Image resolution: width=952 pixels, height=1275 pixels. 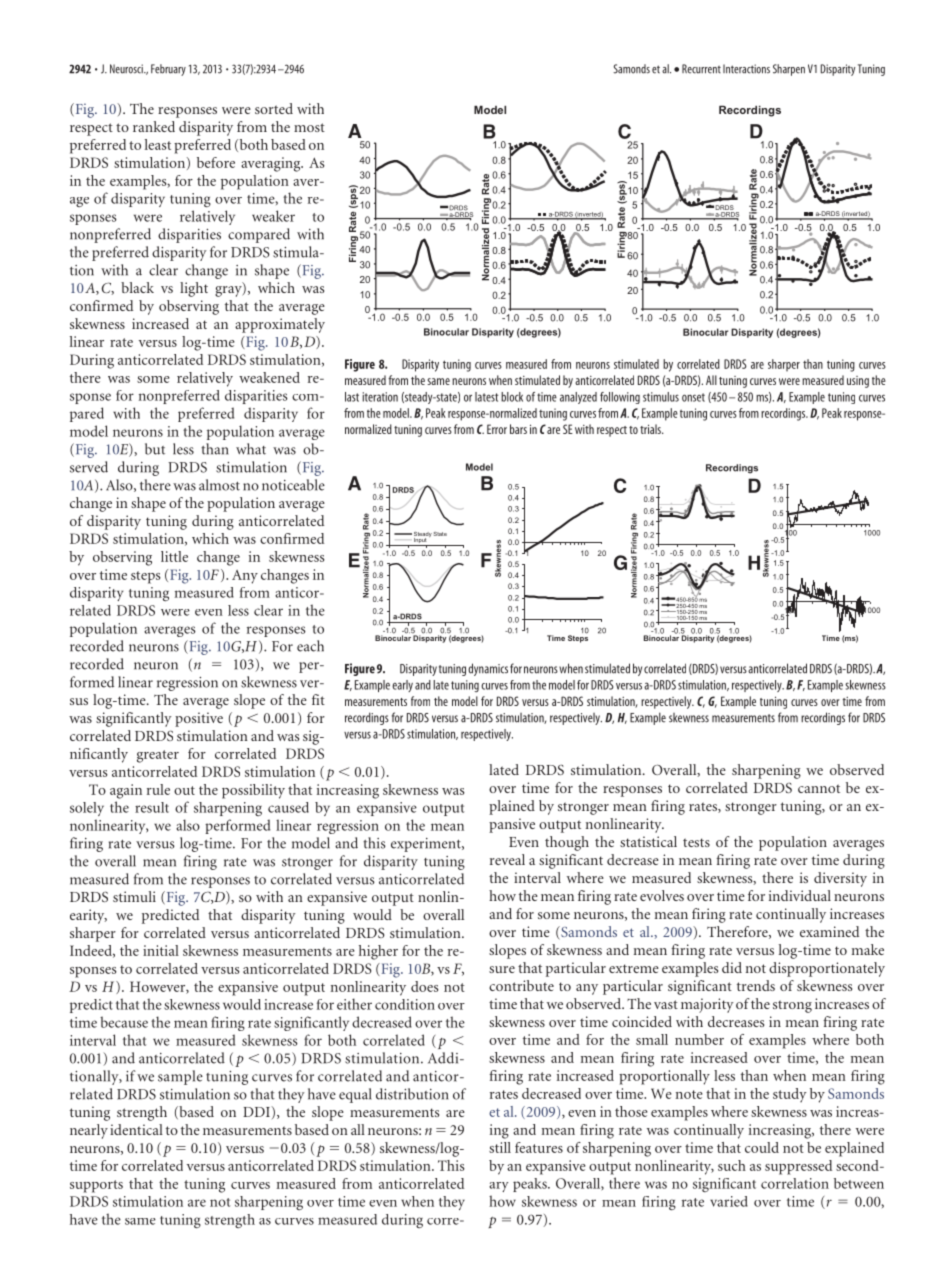 What do you see at coordinates (701, 69) in the screenshot?
I see `Recurrent` at bounding box center [701, 69].
